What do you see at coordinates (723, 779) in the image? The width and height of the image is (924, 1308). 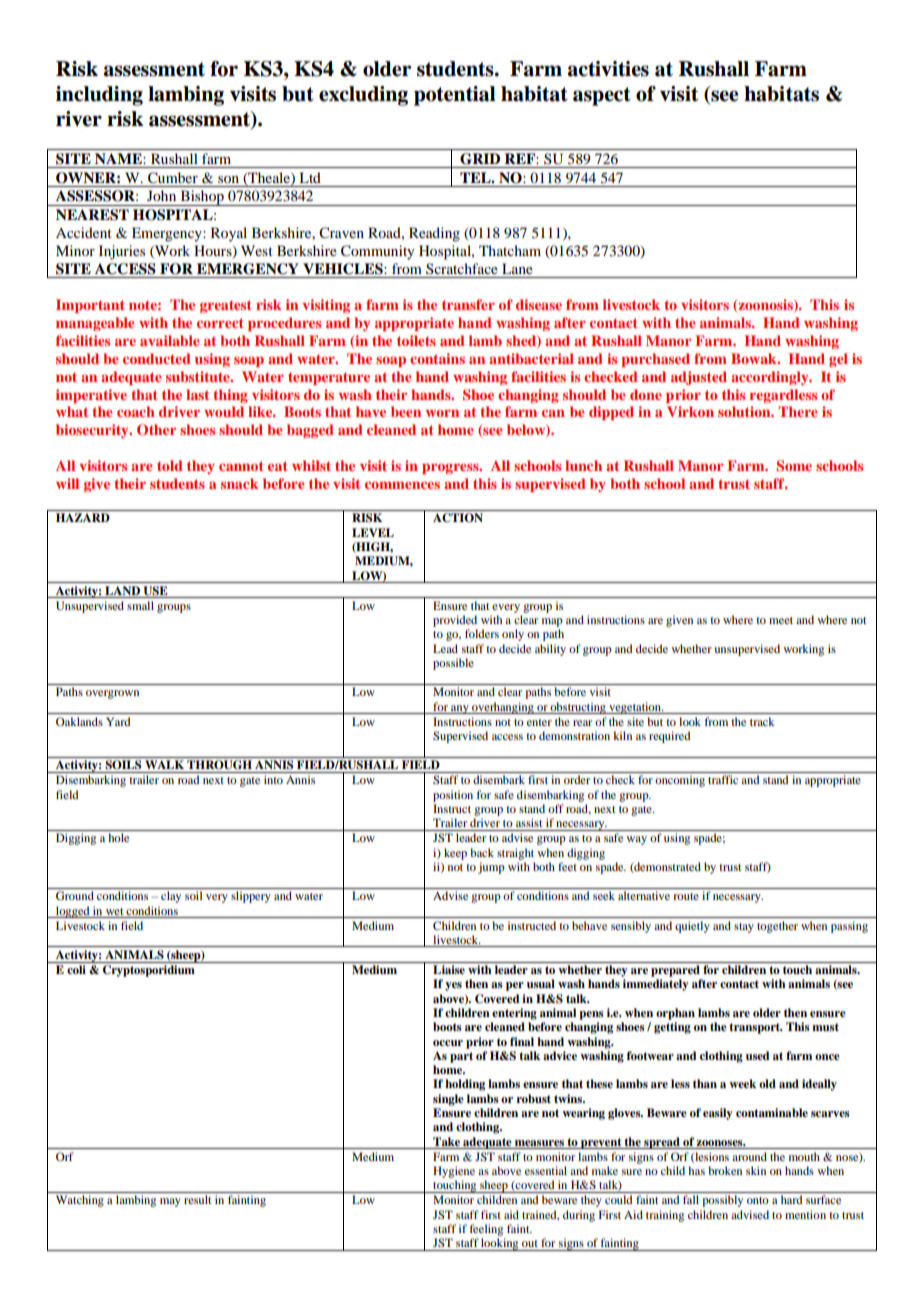 I see `traffic` at bounding box center [723, 779].
